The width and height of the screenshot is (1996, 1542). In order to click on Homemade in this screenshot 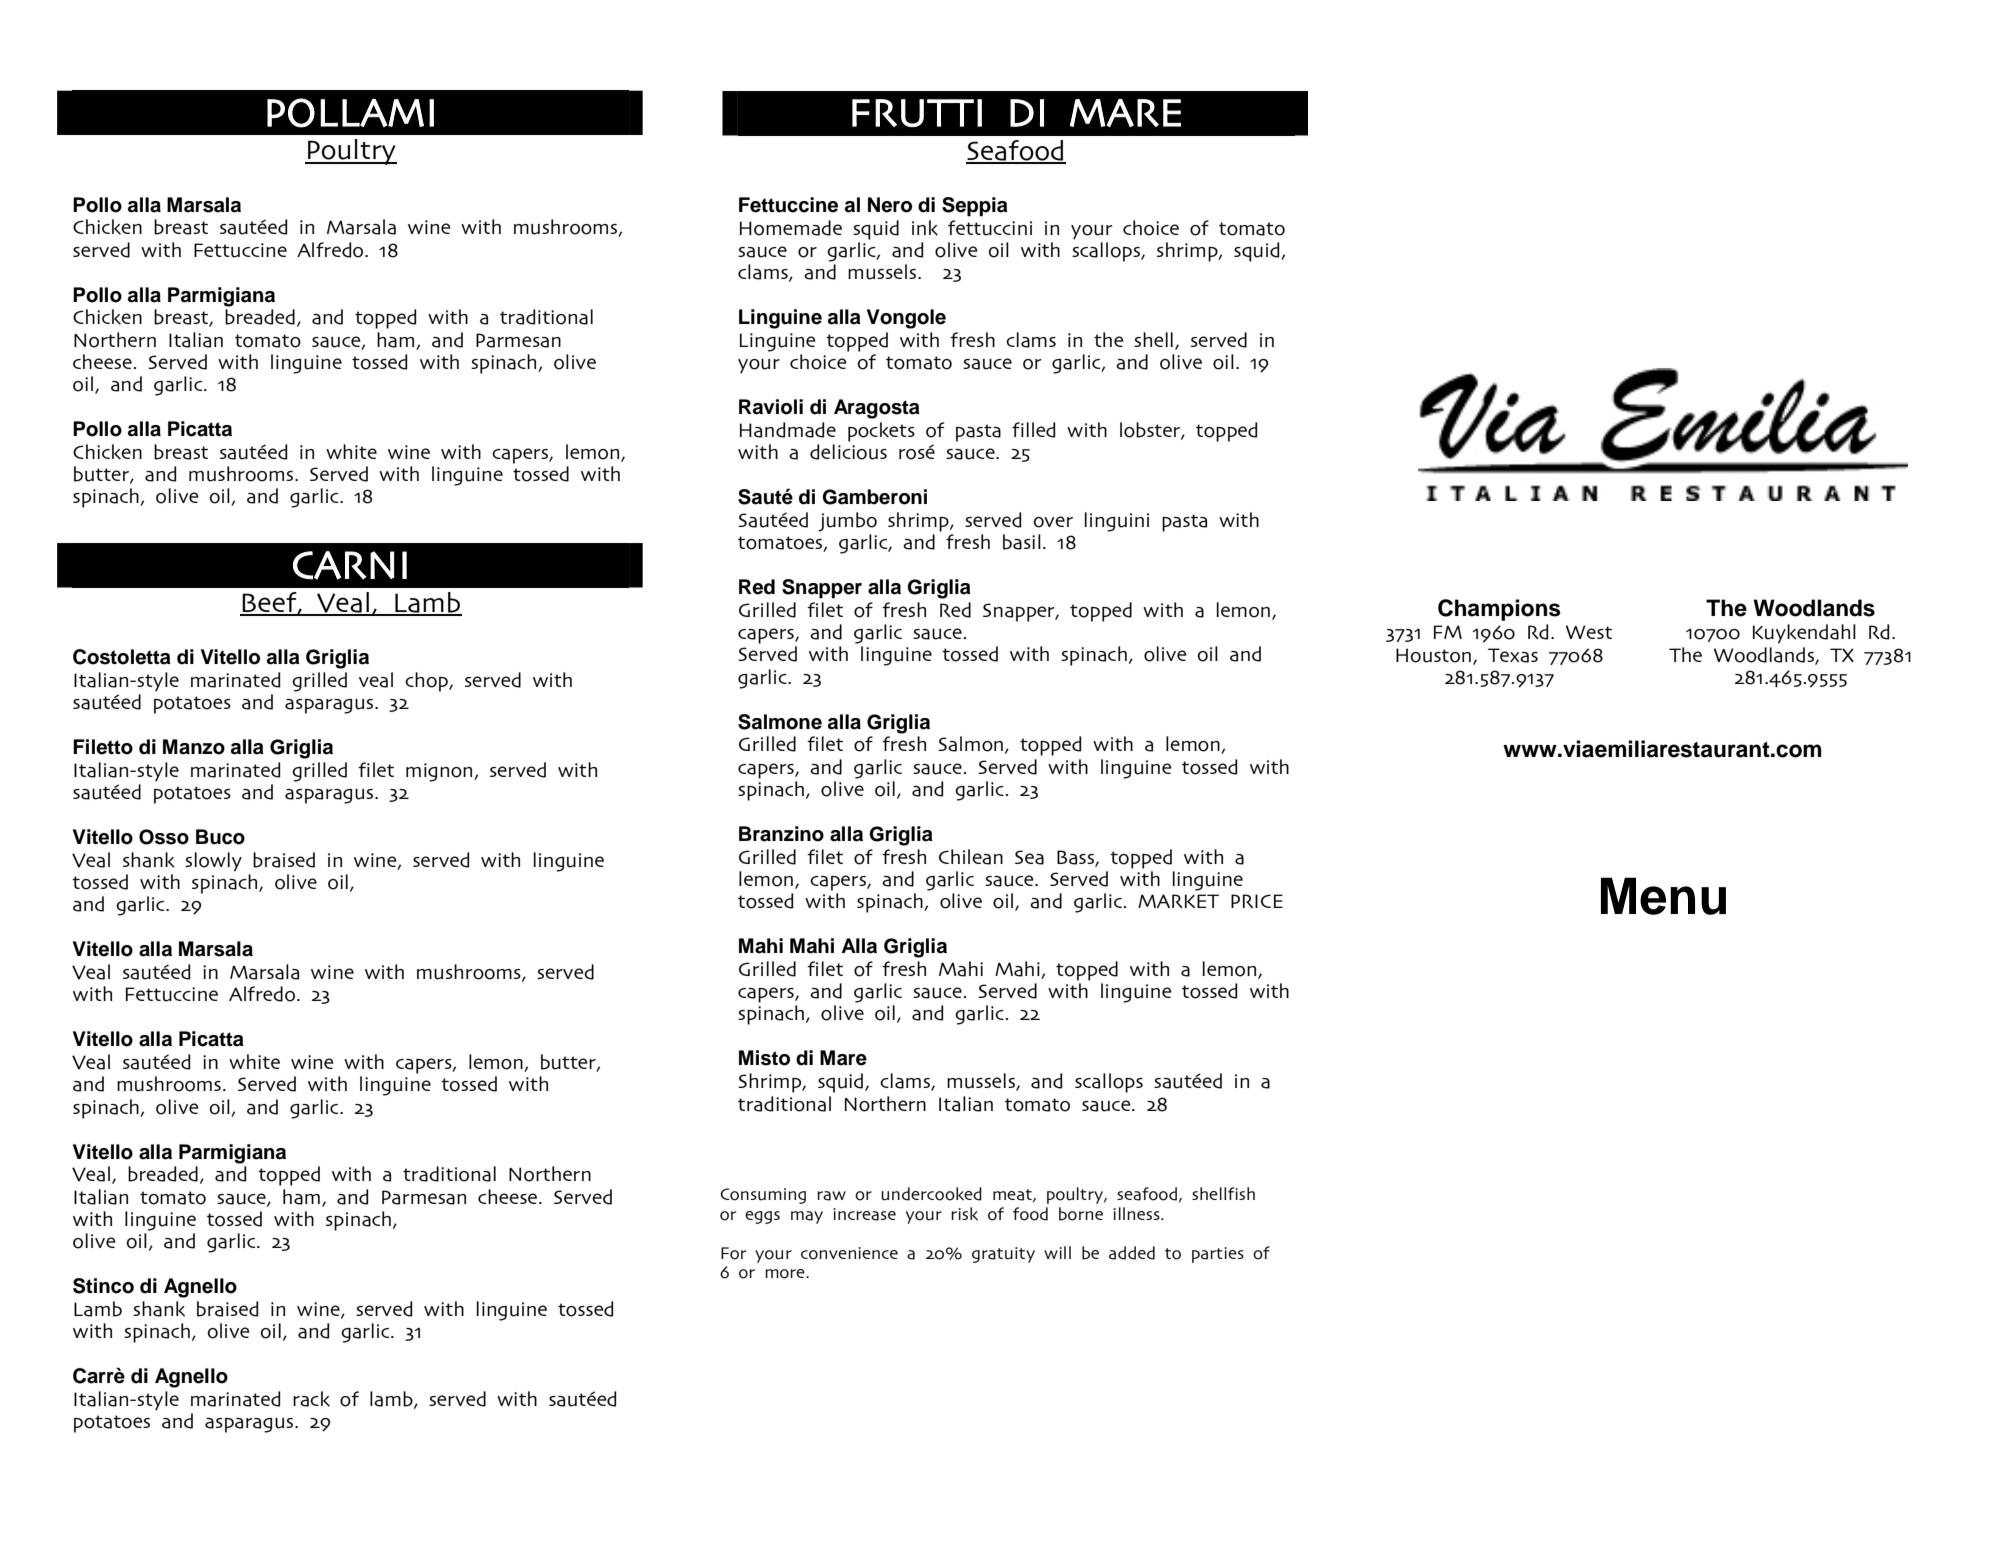, I will do `click(791, 228)`.
